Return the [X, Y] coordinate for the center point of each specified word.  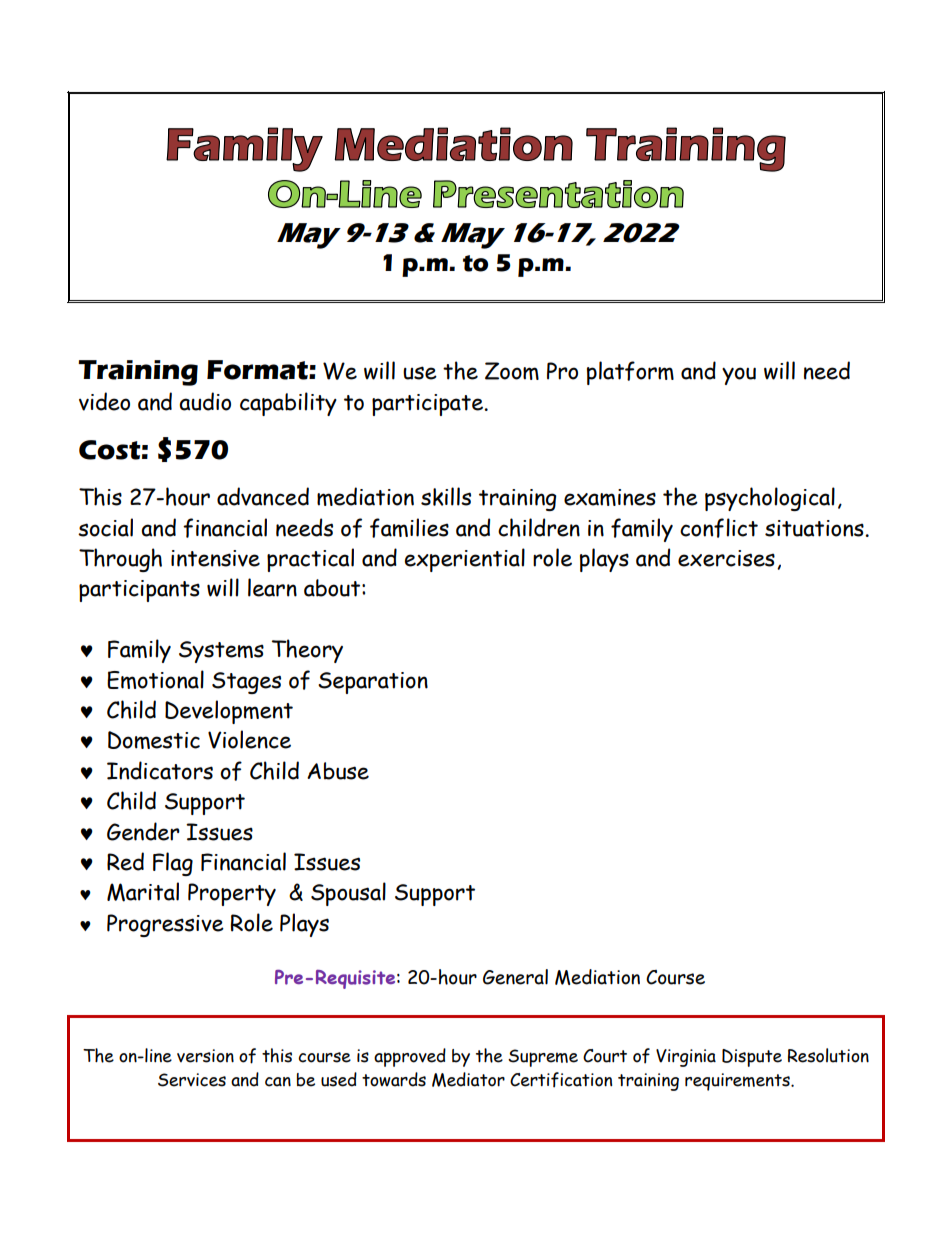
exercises [726, 558]
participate [428, 405]
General [515, 977]
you [739, 376]
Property [232, 894]
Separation [373, 683]
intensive [215, 558]
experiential [465, 560]
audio [205, 401]
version [205, 1056]
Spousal [348, 894]
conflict [719, 528]
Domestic [154, 740]
